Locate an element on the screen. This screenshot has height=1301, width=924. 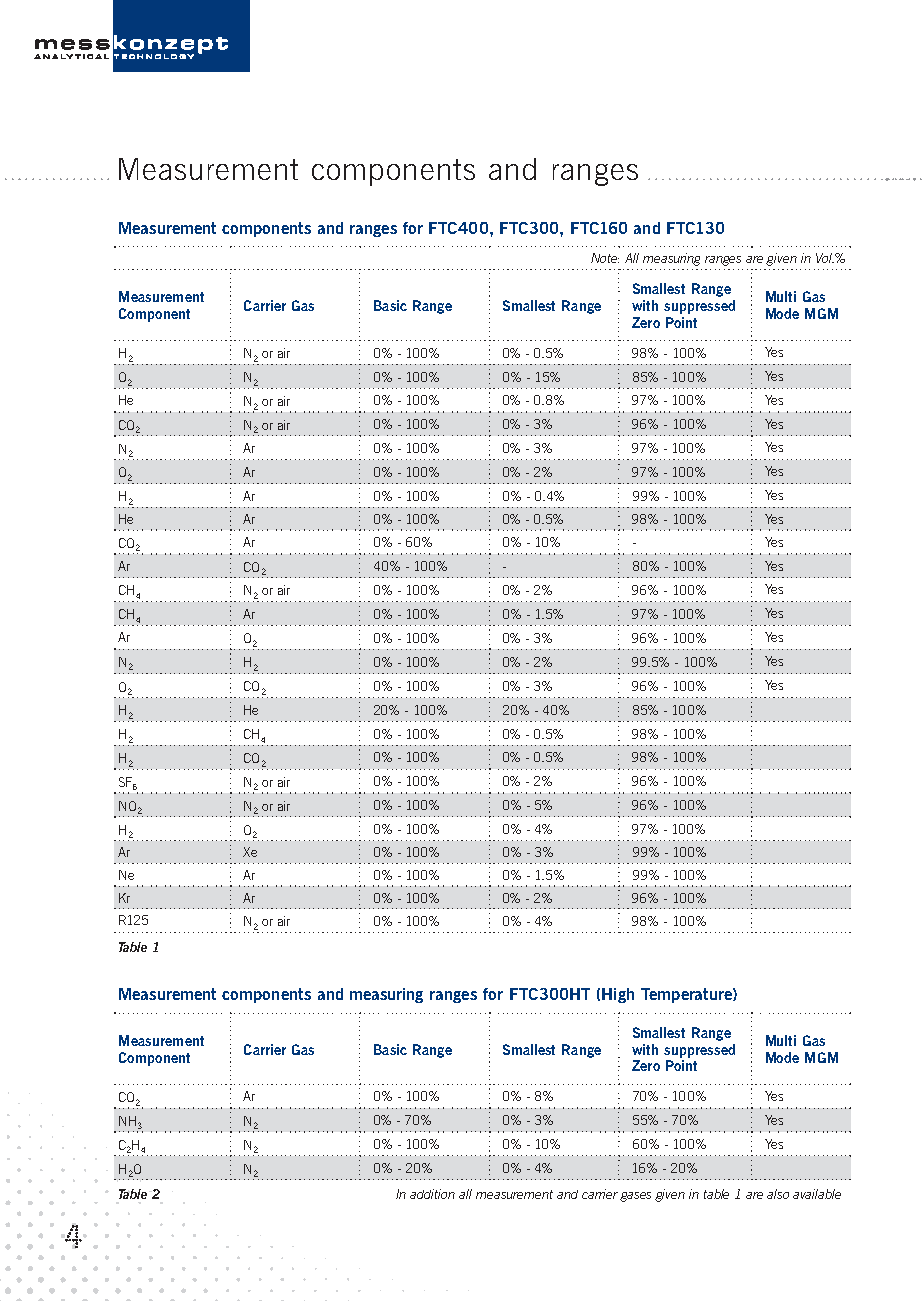
Temperature is located at coordinates (687, 995).
